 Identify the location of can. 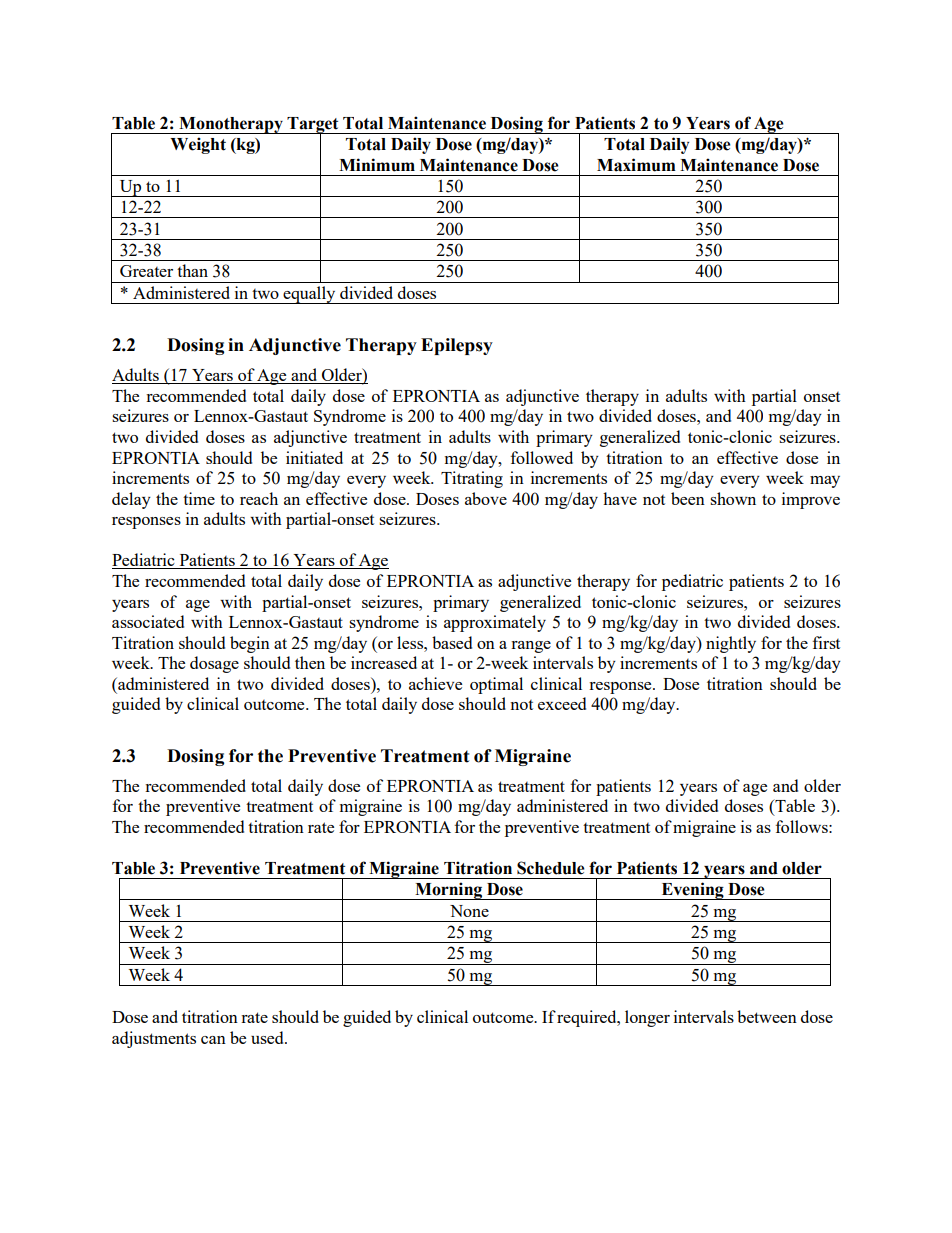
(213, 1040).
